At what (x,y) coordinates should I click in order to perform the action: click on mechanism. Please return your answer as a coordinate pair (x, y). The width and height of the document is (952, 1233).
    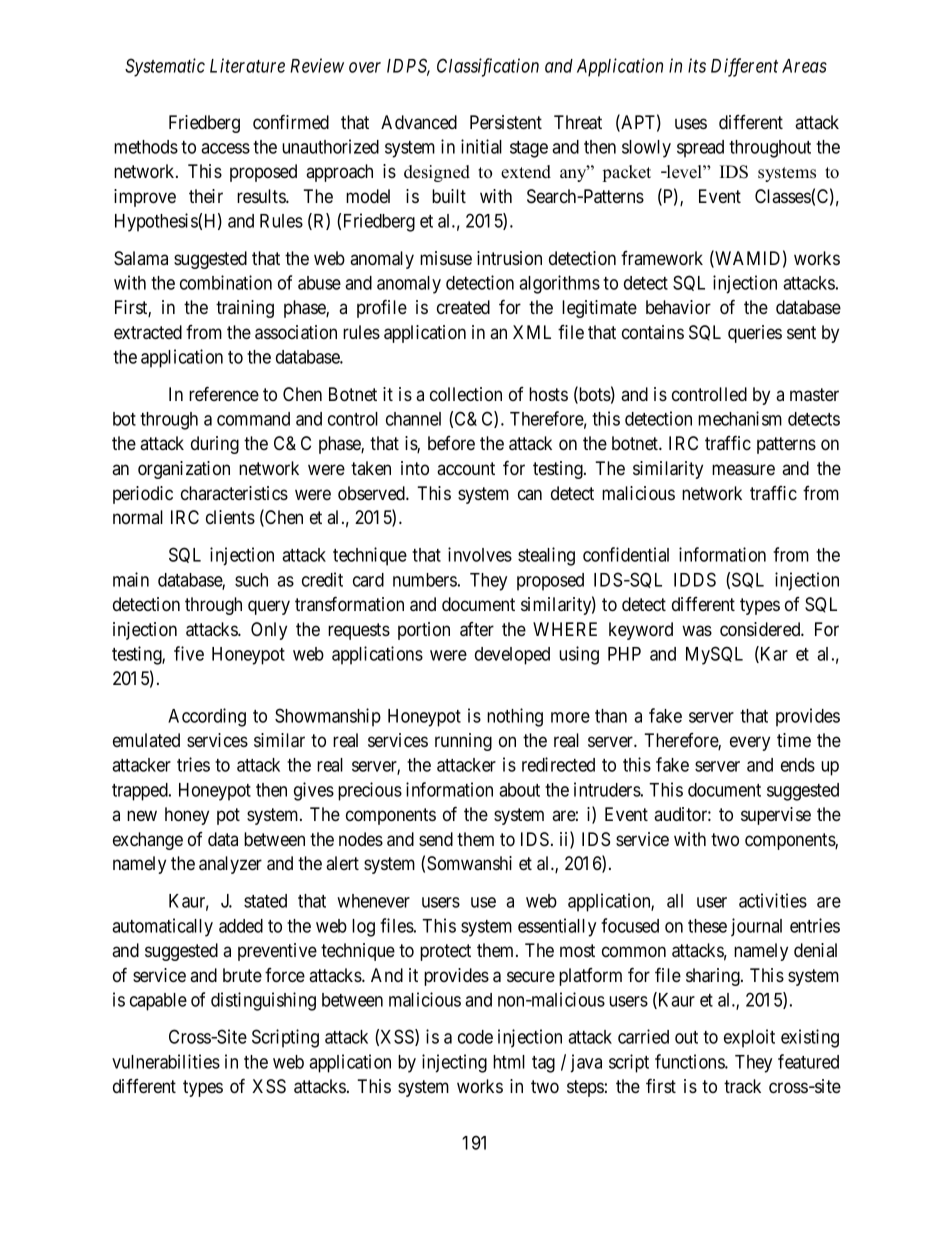
    Looking at the image, I should click on (740, 418).
